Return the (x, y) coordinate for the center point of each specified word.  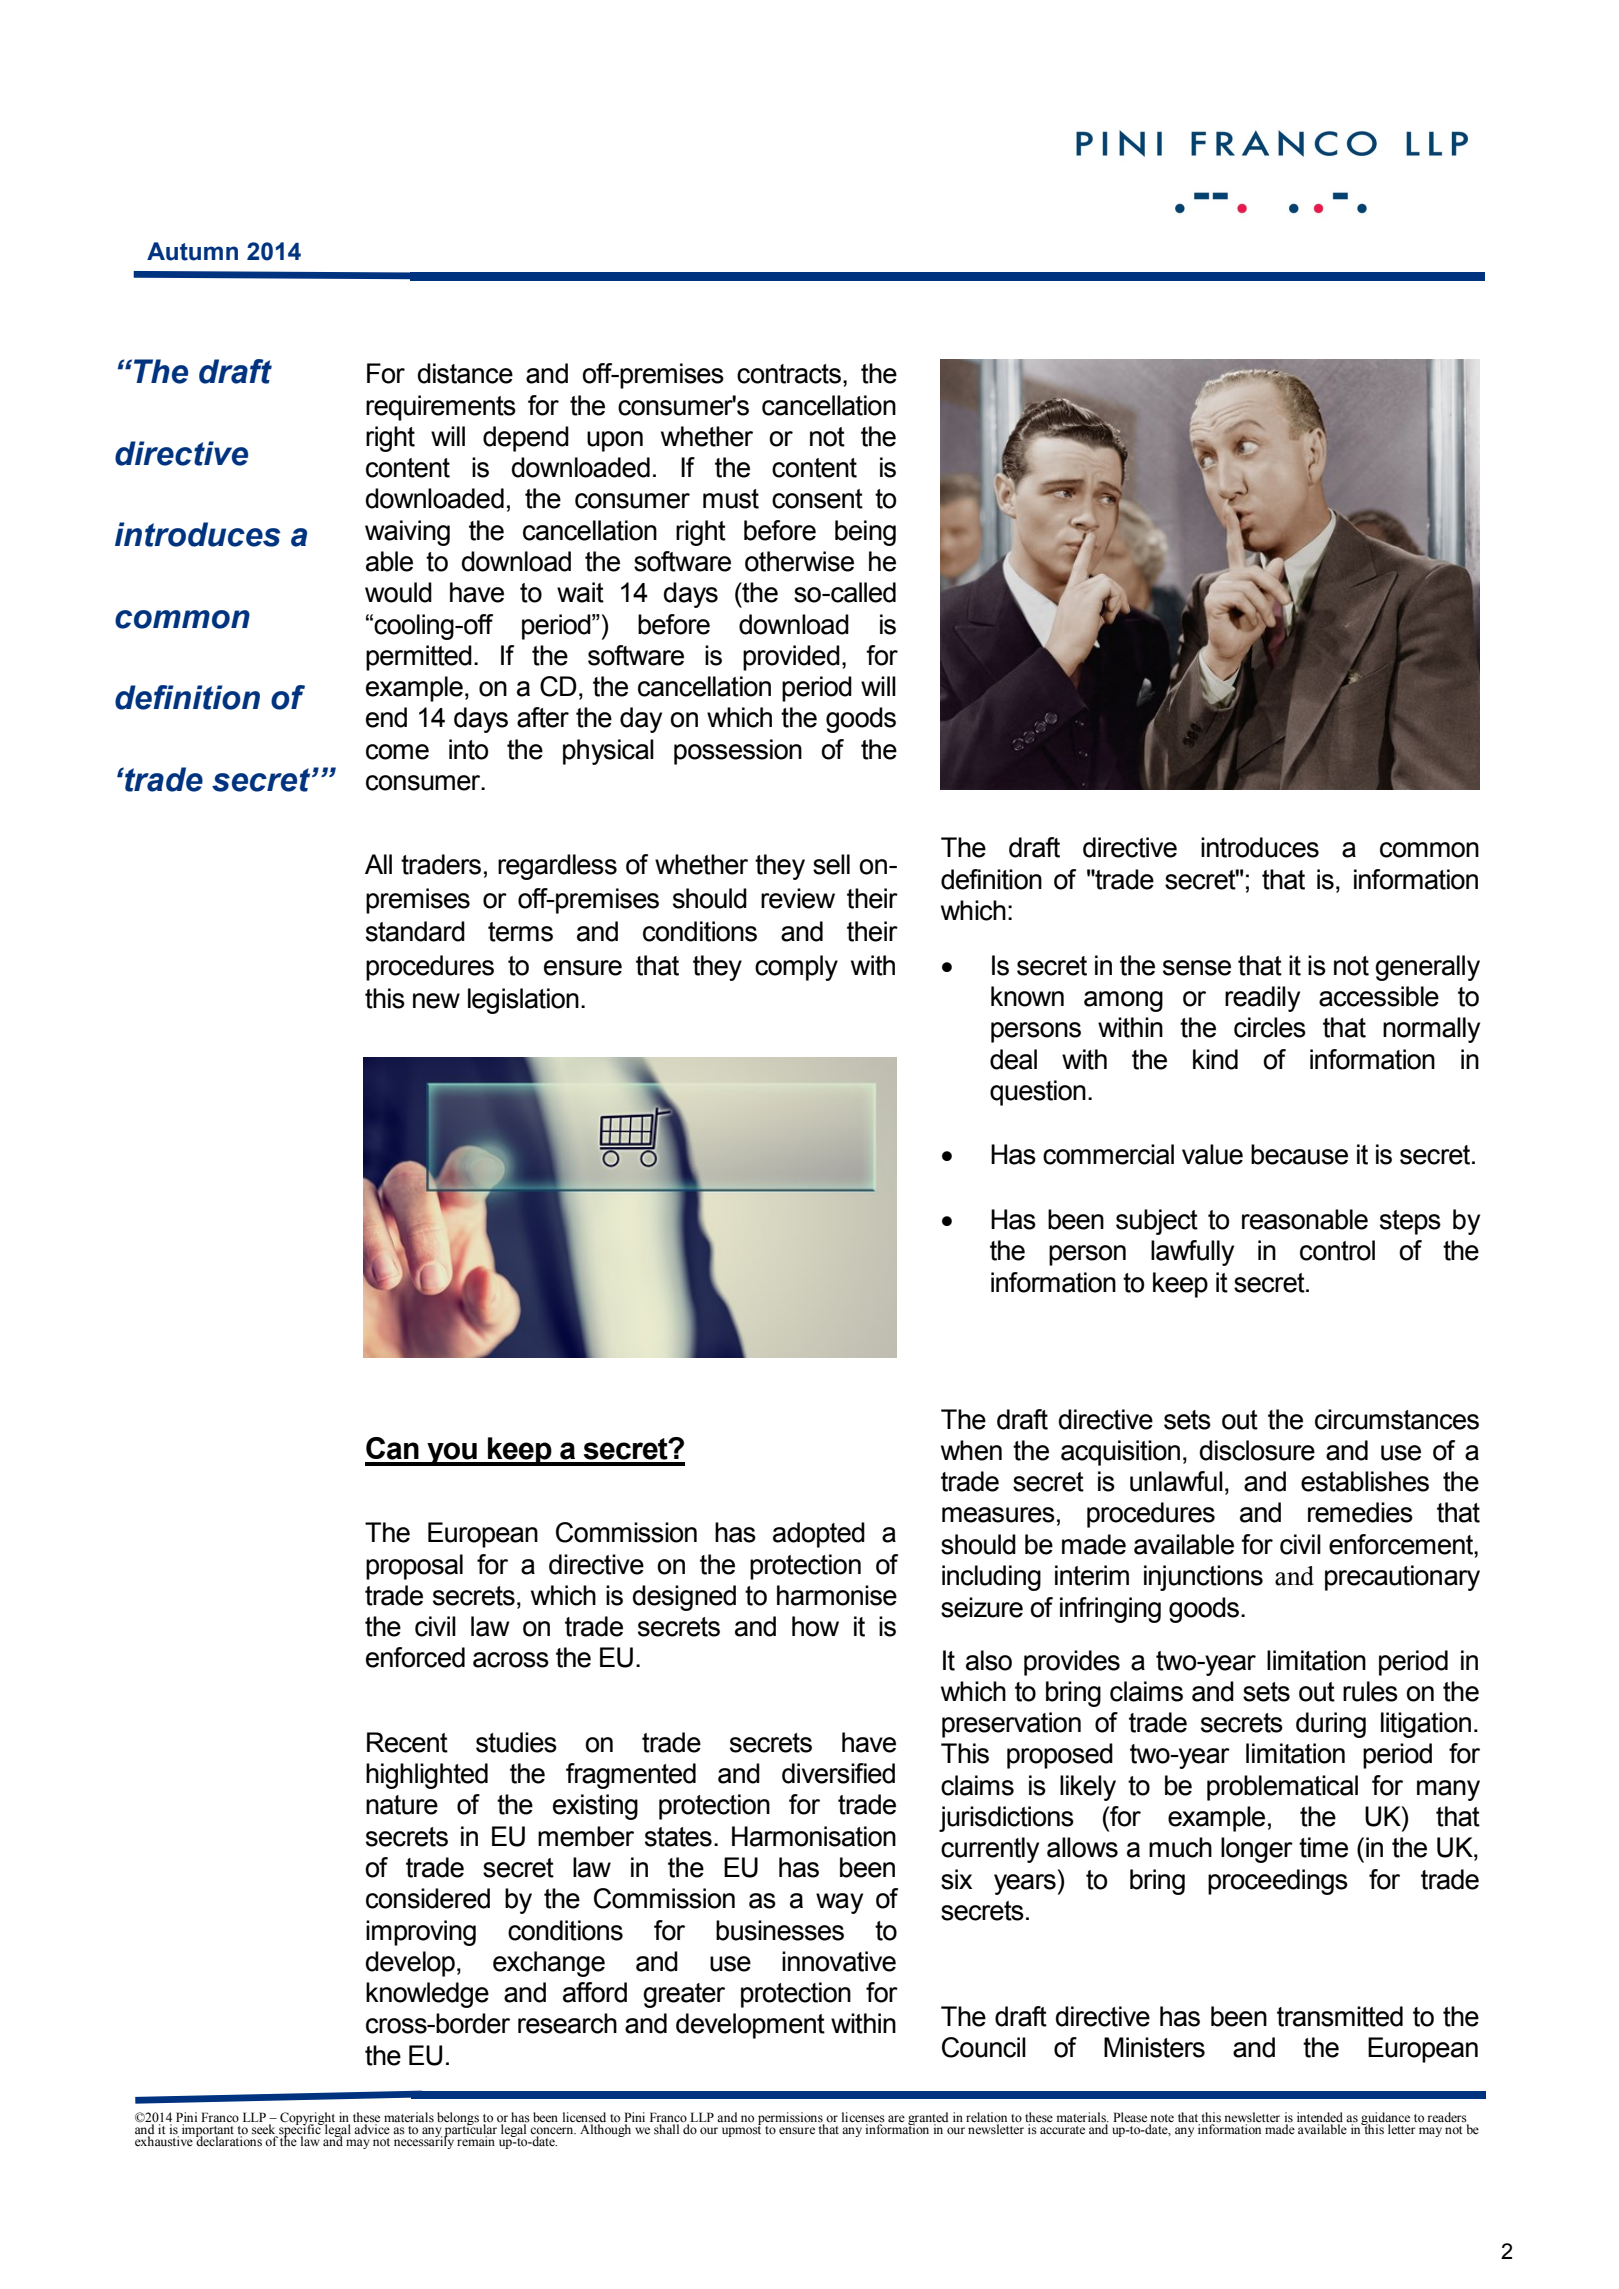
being (865, 533)
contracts (789, 374)
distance (465, 373)
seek (265, 2130)
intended (1320, 2118)
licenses (863, 2118)
